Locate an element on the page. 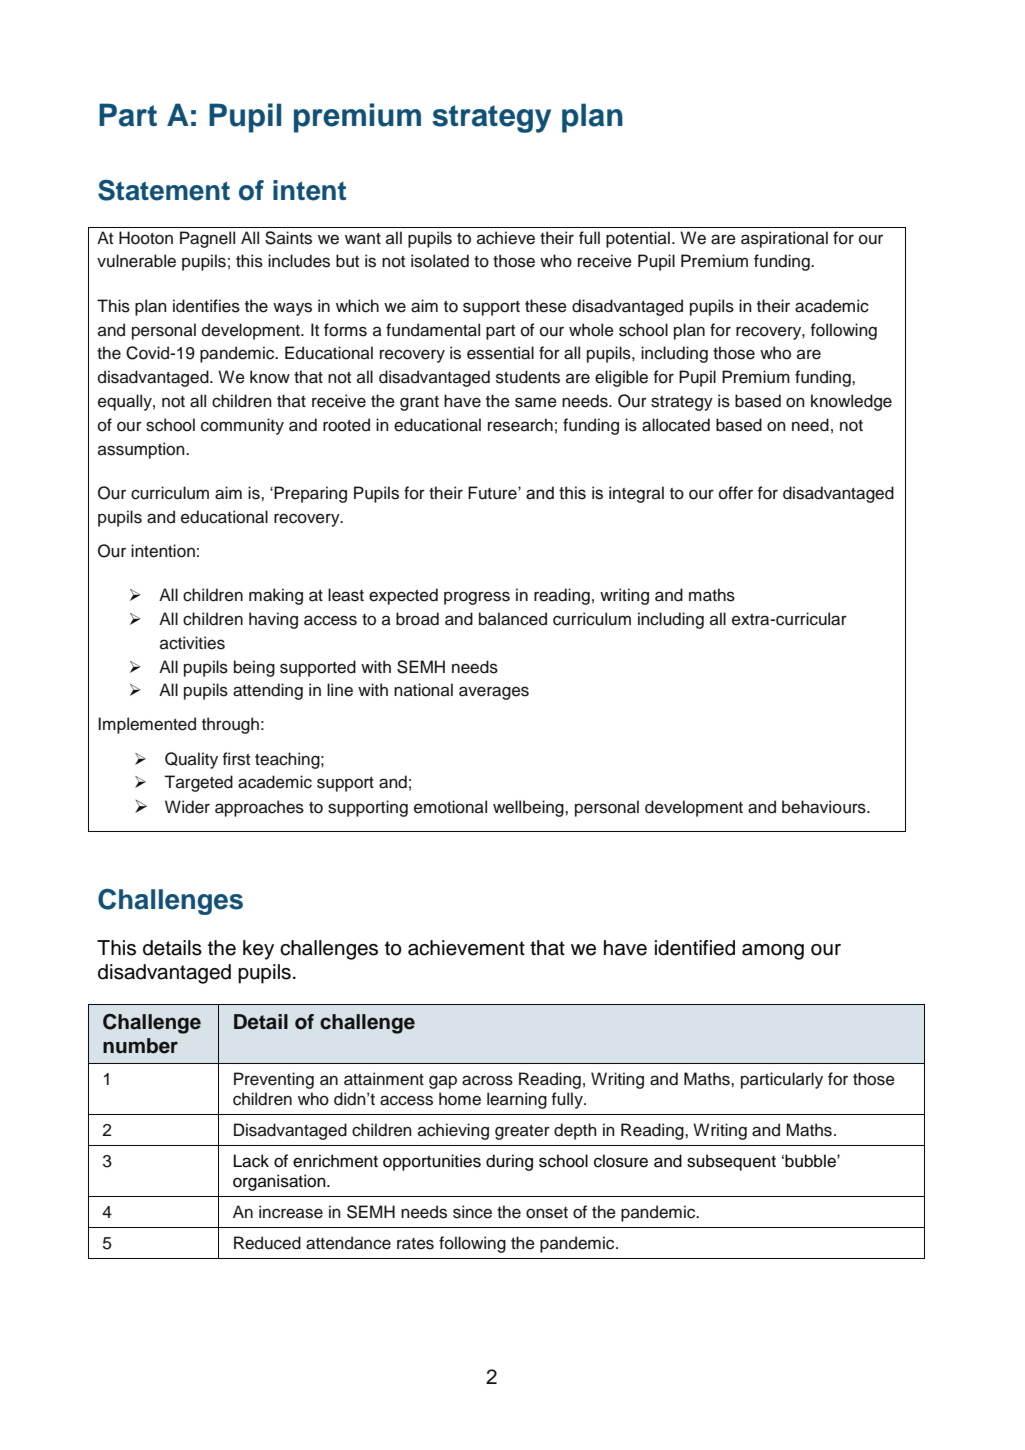  community is located at coordinates (242, 426).
